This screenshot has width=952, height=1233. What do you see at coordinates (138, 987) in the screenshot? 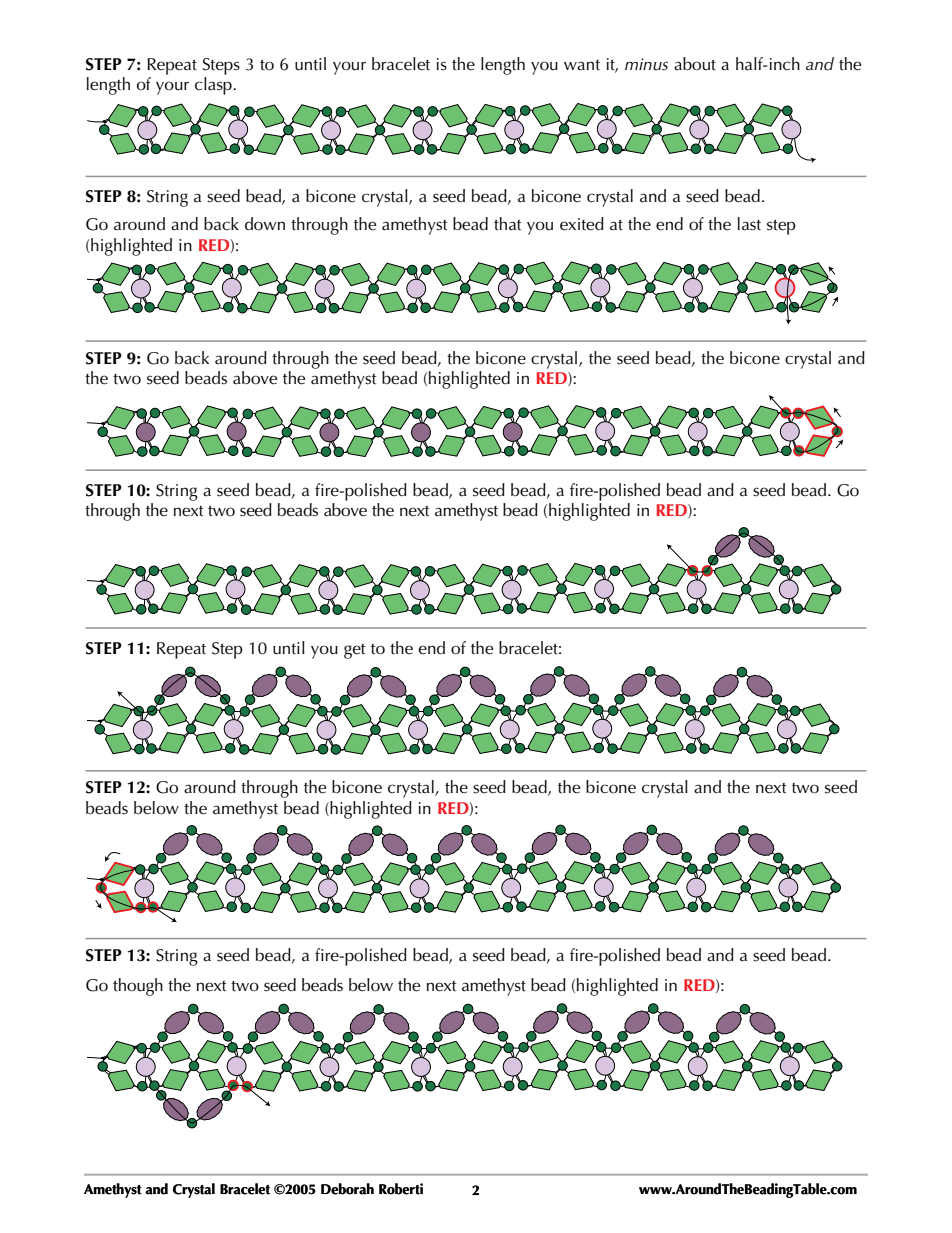
I see `though` at bounding box center [138, 987].
